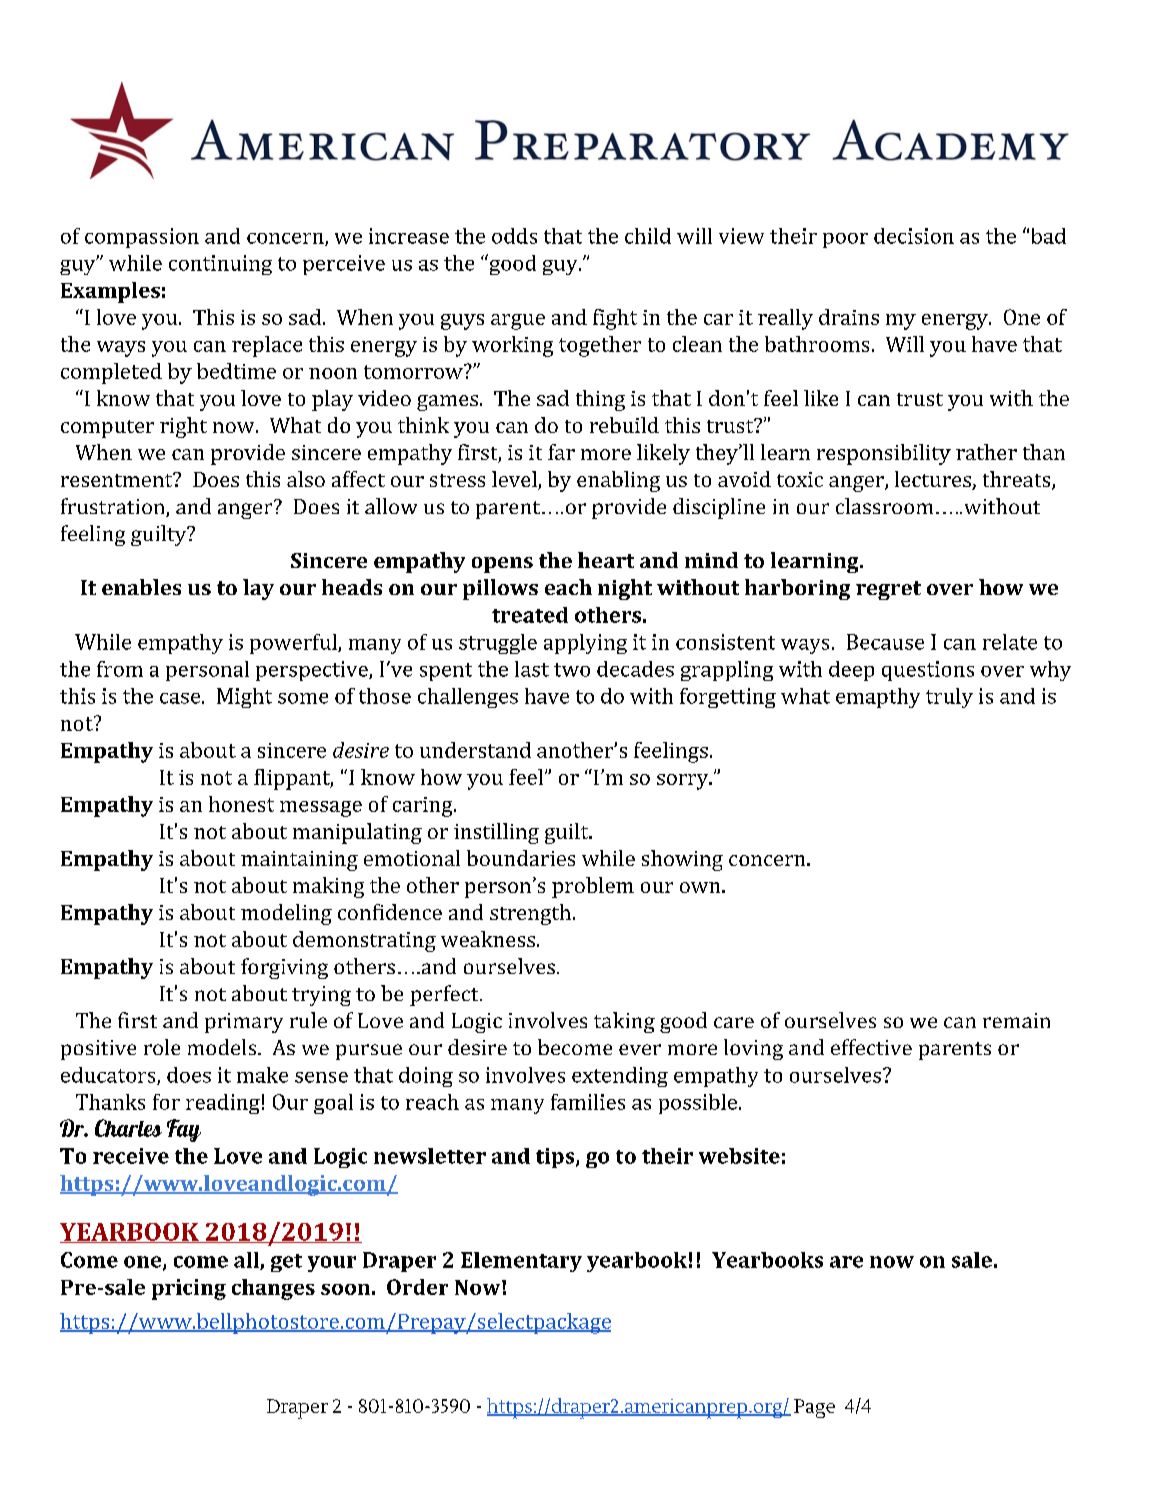 This document has width=1163, height=1504. Describe the element at coordinates (244, 1023) in the document. I see `primary` at that location.
